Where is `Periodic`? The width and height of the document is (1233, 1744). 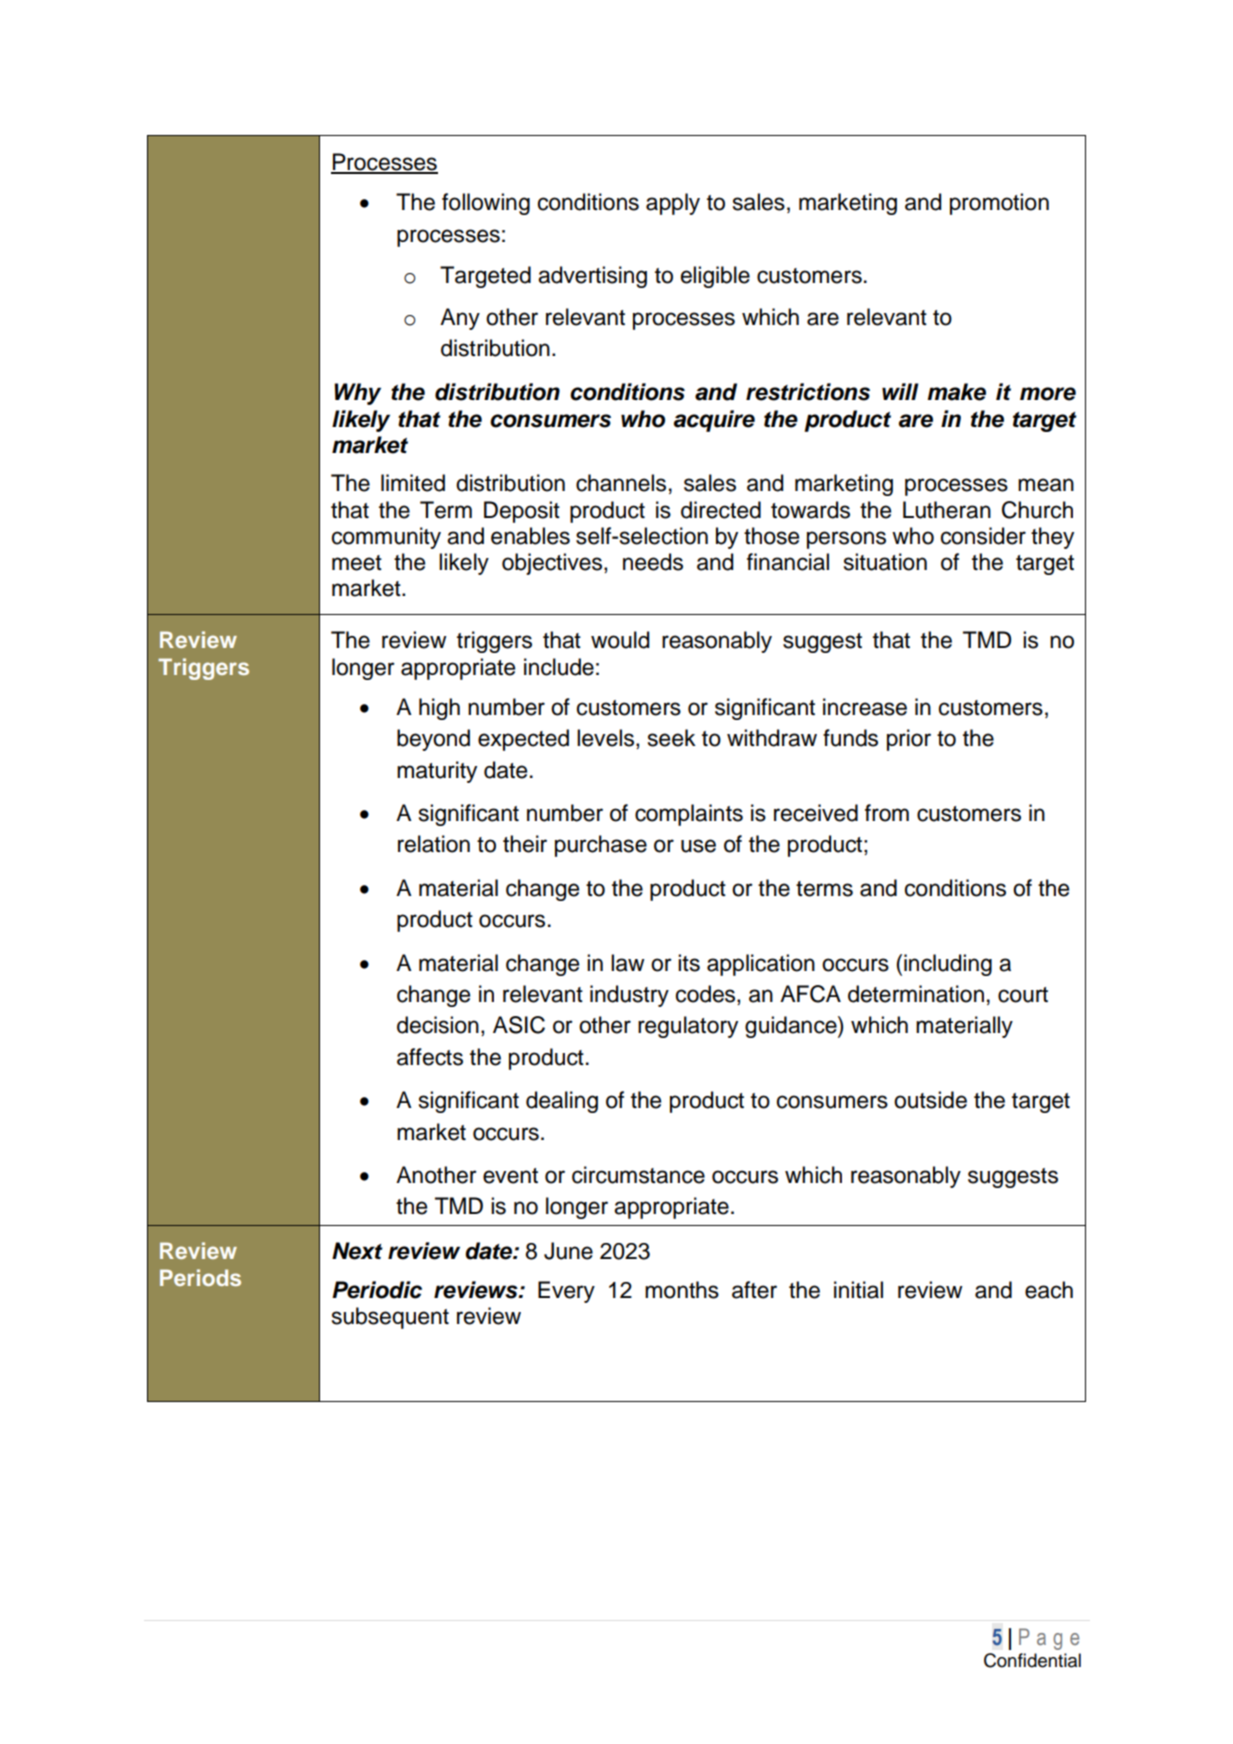
Periodic is located at coordinates (377, 1290).
